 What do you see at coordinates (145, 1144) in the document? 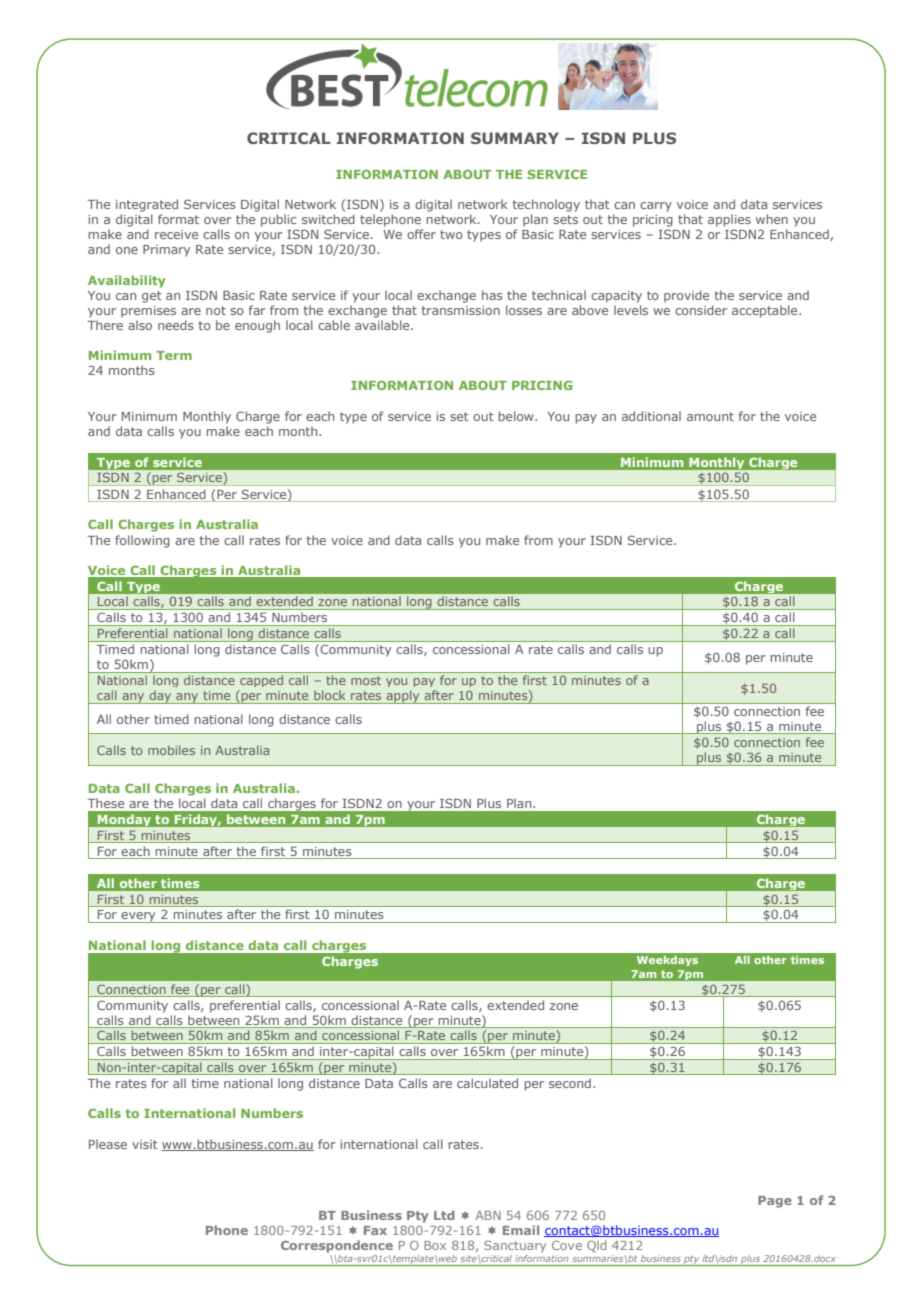
I see `visit` at bounding box center [145, 1144].
